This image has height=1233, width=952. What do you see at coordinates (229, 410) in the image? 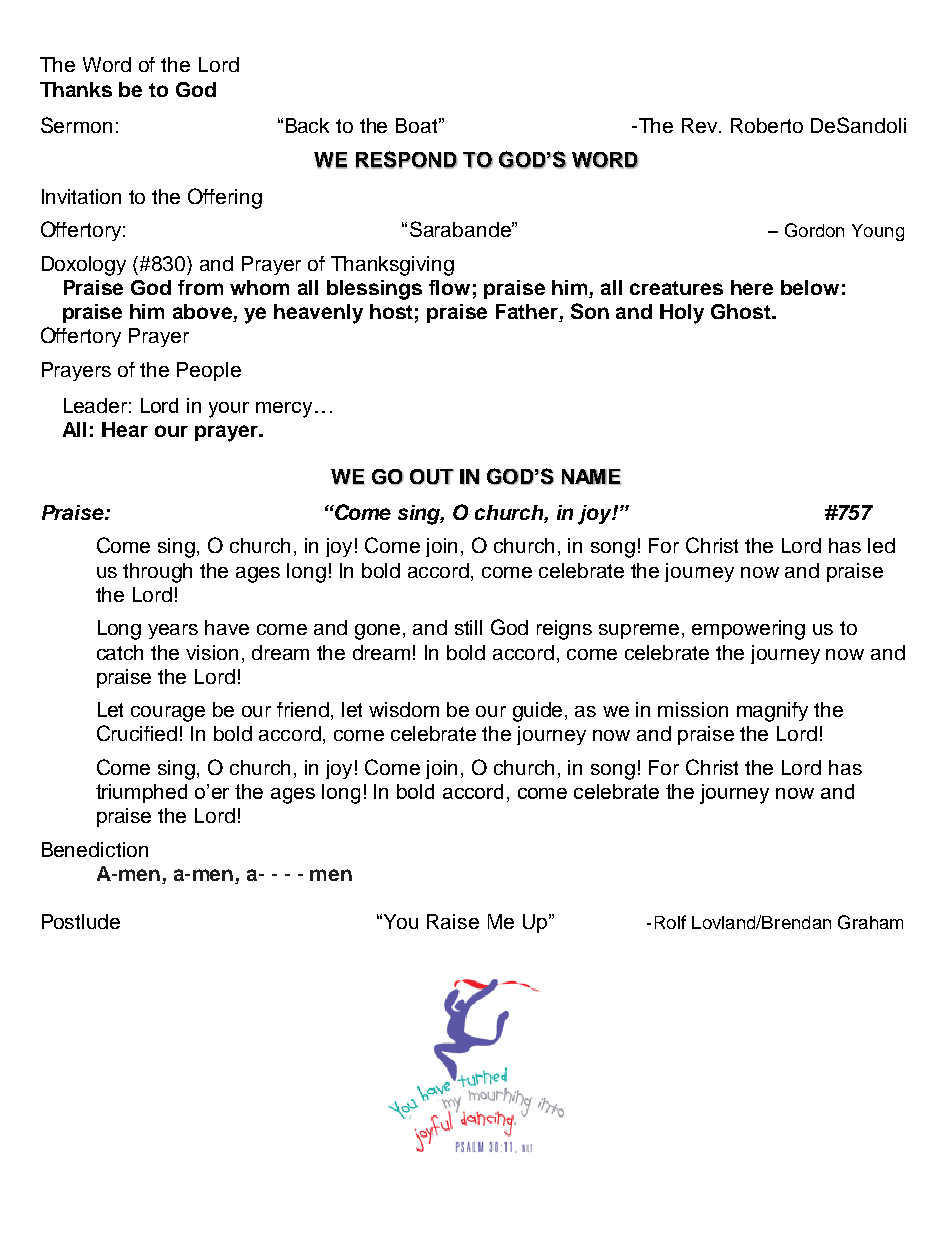
I see `your` at bounding box center [229, 410].
